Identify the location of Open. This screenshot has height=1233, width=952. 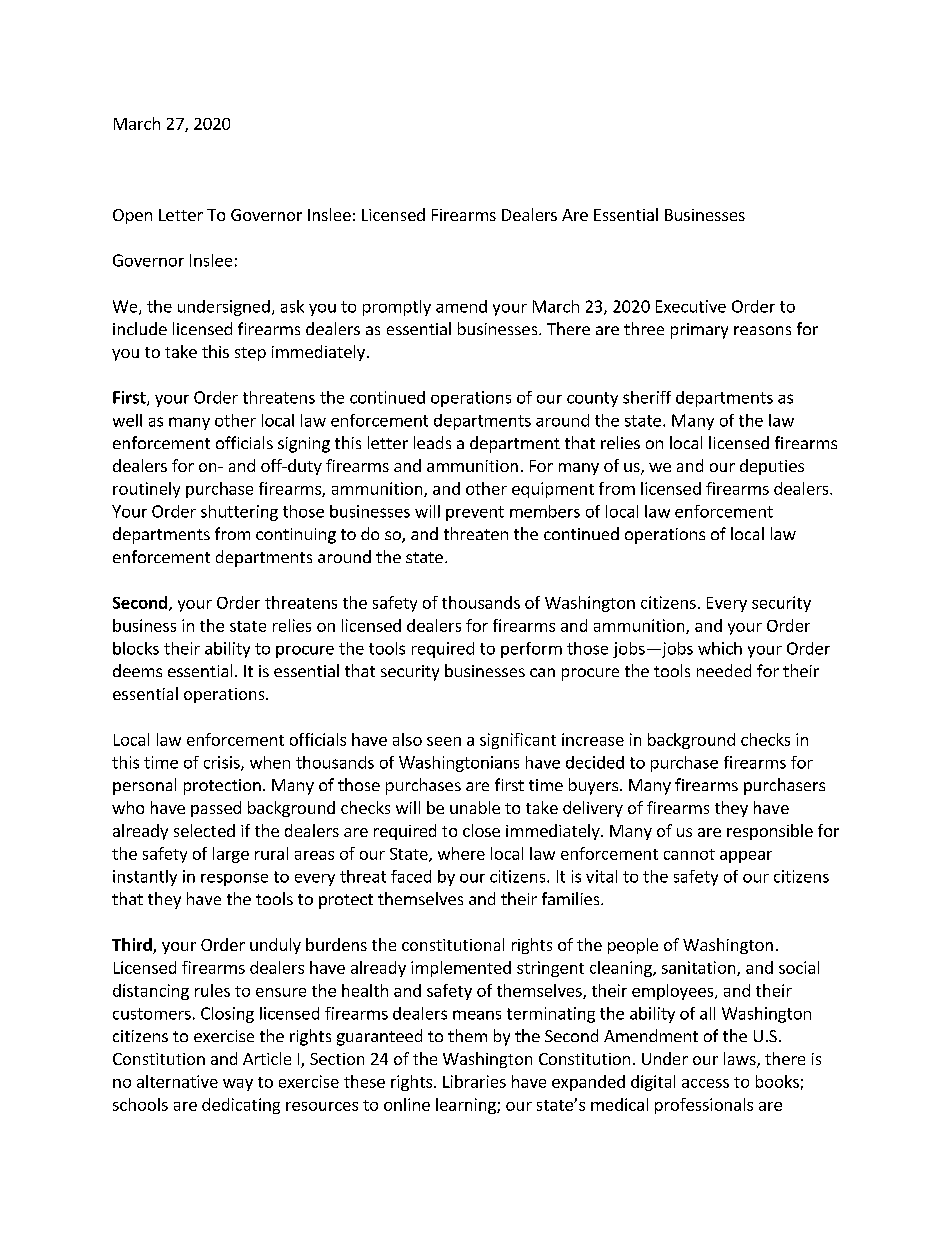
(132, 216).
